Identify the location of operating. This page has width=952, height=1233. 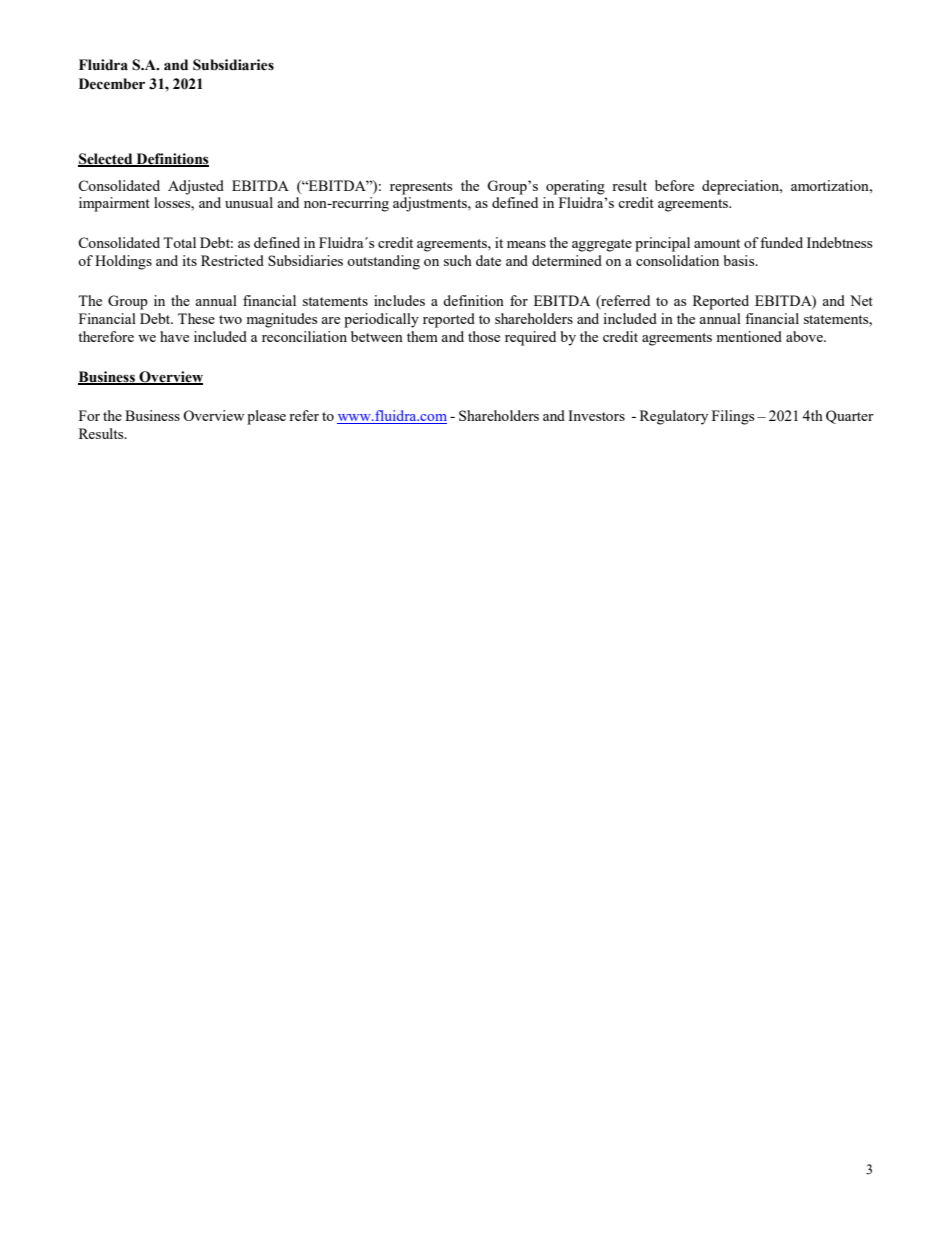
(575, 187).
